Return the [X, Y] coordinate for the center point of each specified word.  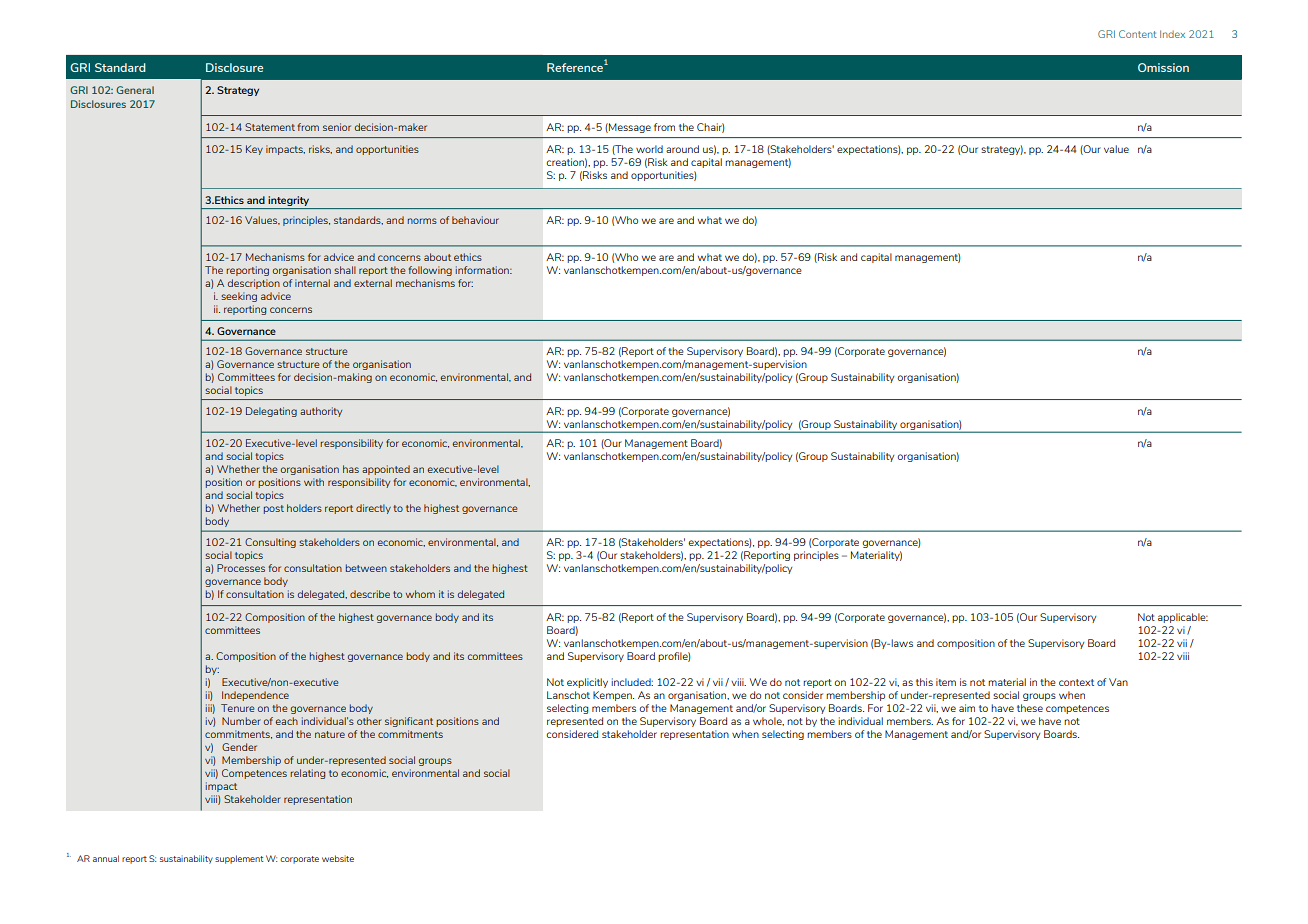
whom [420, 594]
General [135, 90]
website [338, 858]
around [682, 149]
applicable [1183, 618]
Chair [710, 128]
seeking [239, 297]
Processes [241, 568]
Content [1138, 34]
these [1030, 708]
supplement [239, 859]
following [430, 271]
